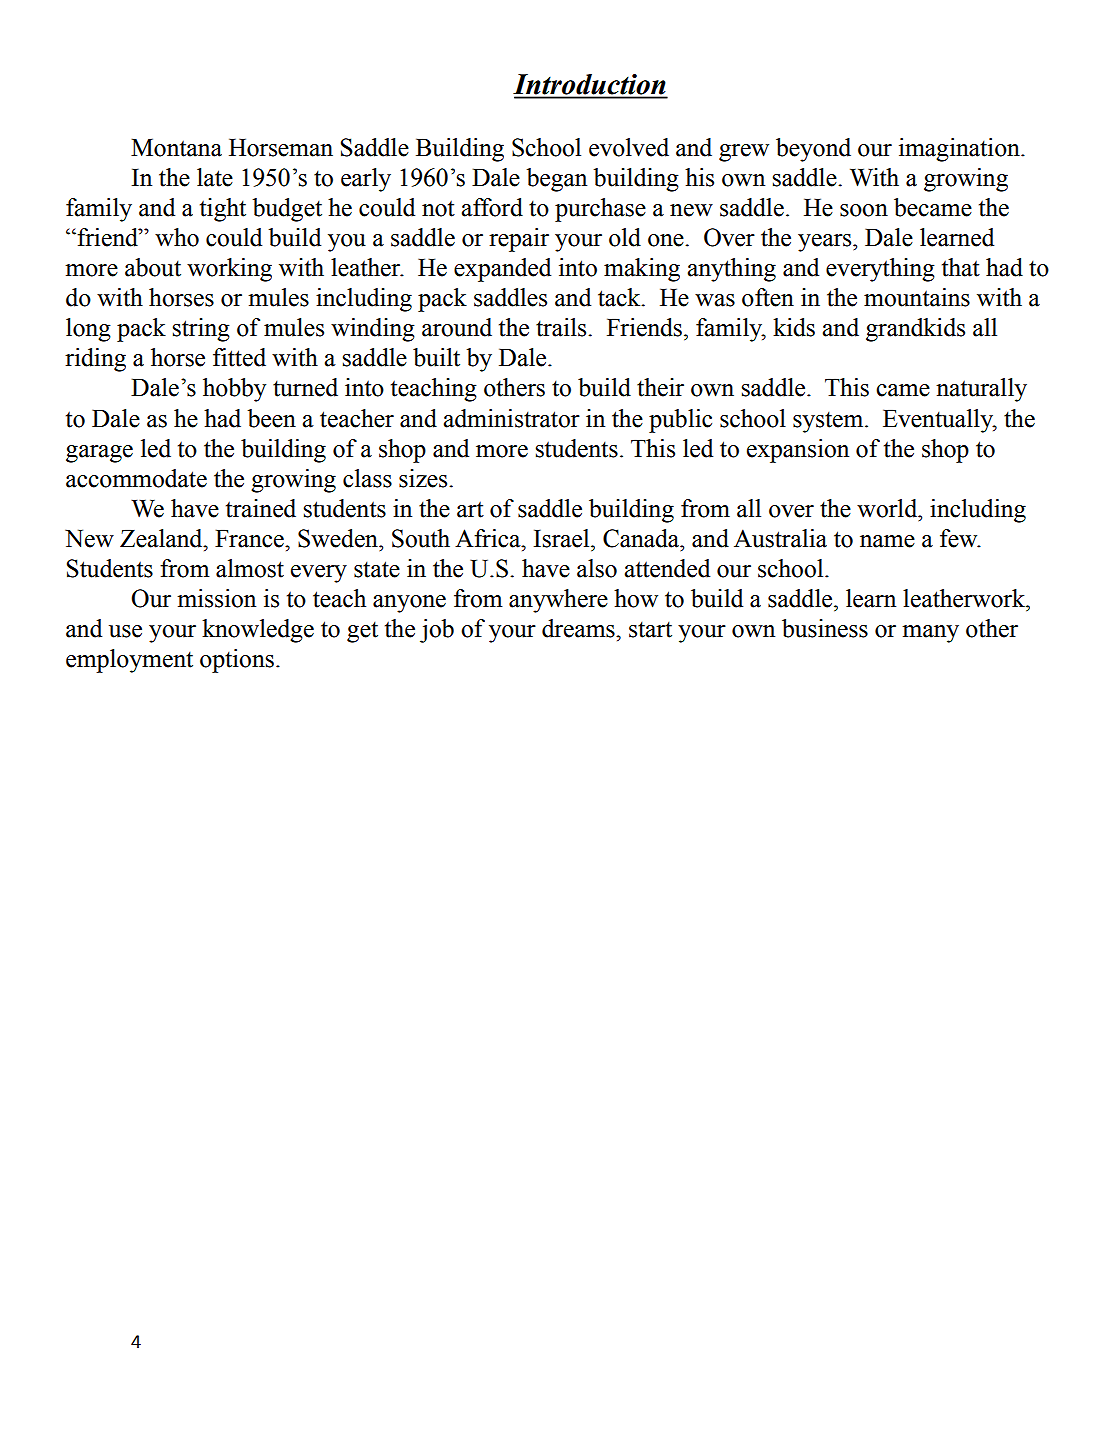  What do you see at coordinates (930, 634) in the screenshot?
I see `many` at bounding box center [930, 634].
